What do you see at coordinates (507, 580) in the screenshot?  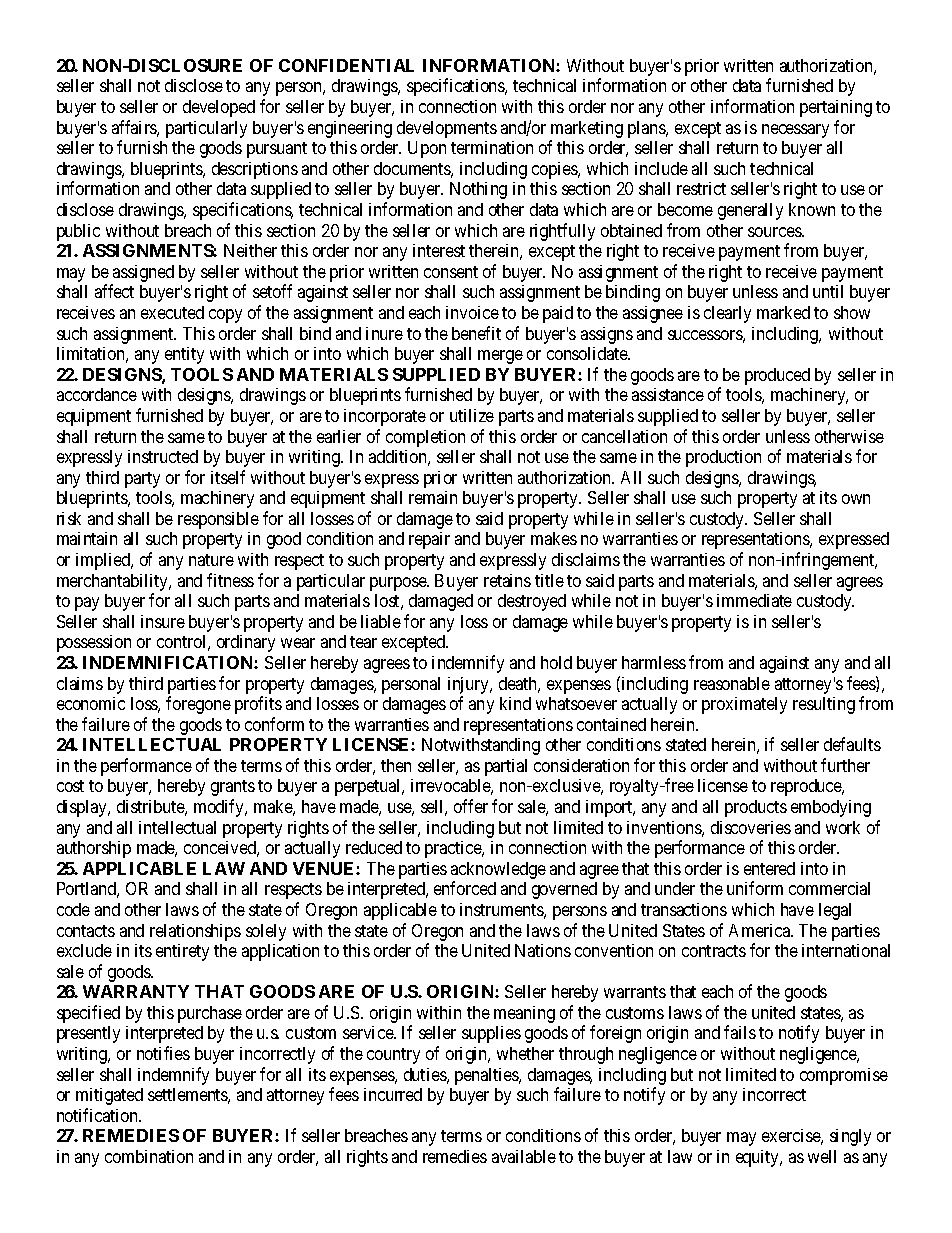 I see `retains` at bounding box center [507, 580].
